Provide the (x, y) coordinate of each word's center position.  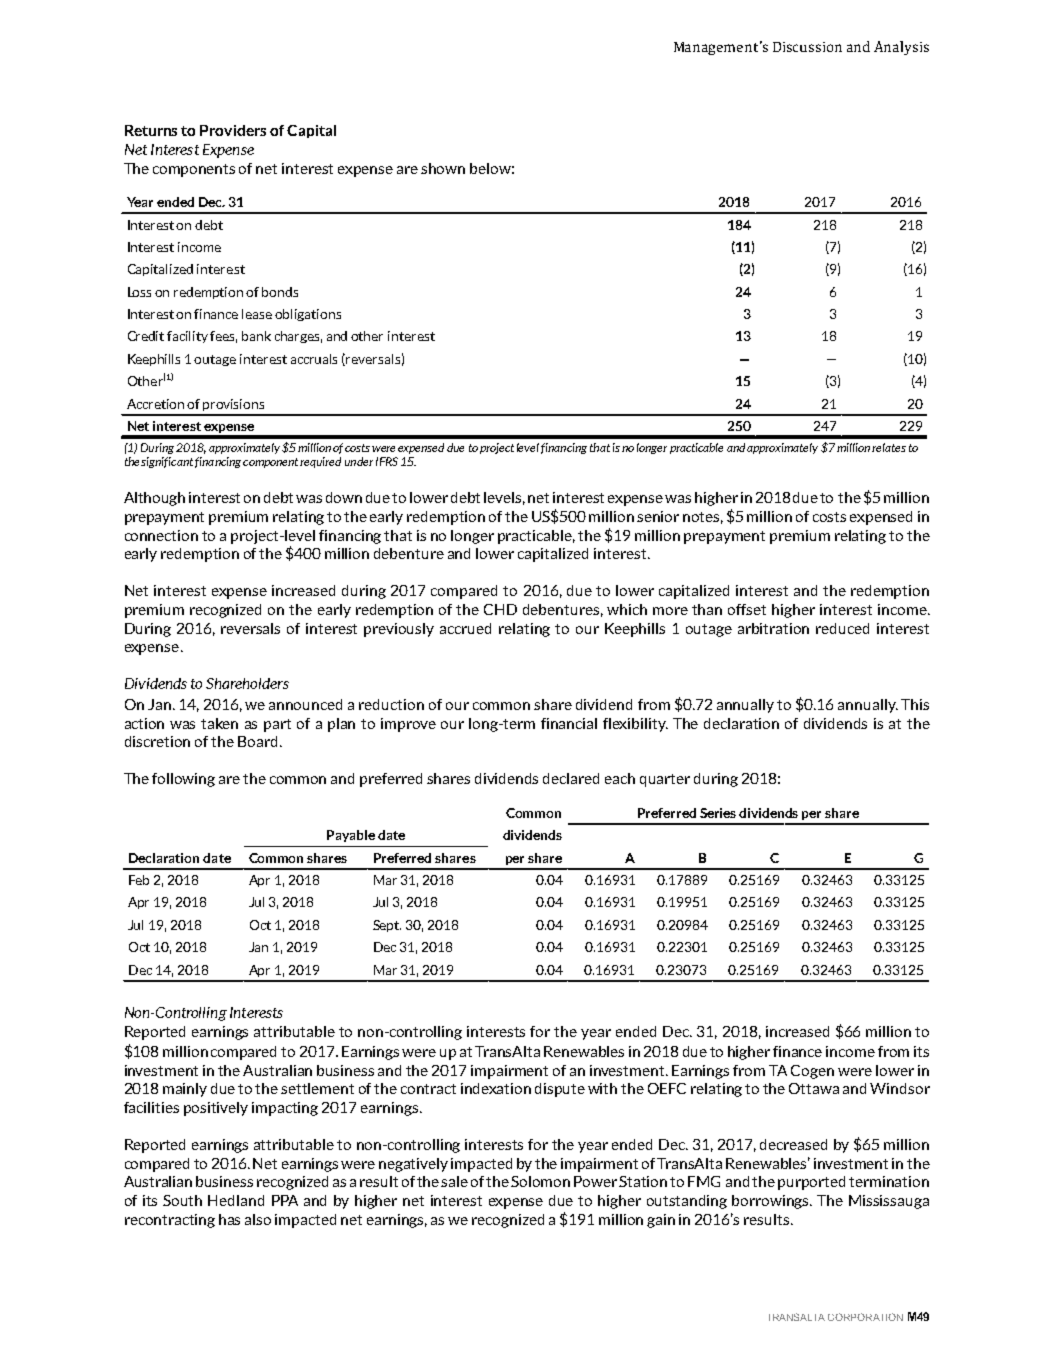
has (229, 1219)
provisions (233, 405)
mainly (185, 1090)
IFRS (387, 461)
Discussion (807, 47)
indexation (496, 1088)
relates (889, 447)
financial (569, 723)
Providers (233, 130)
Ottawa (814, 1088)
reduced (842, 628)
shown (443, 168)
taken (219, 723)
